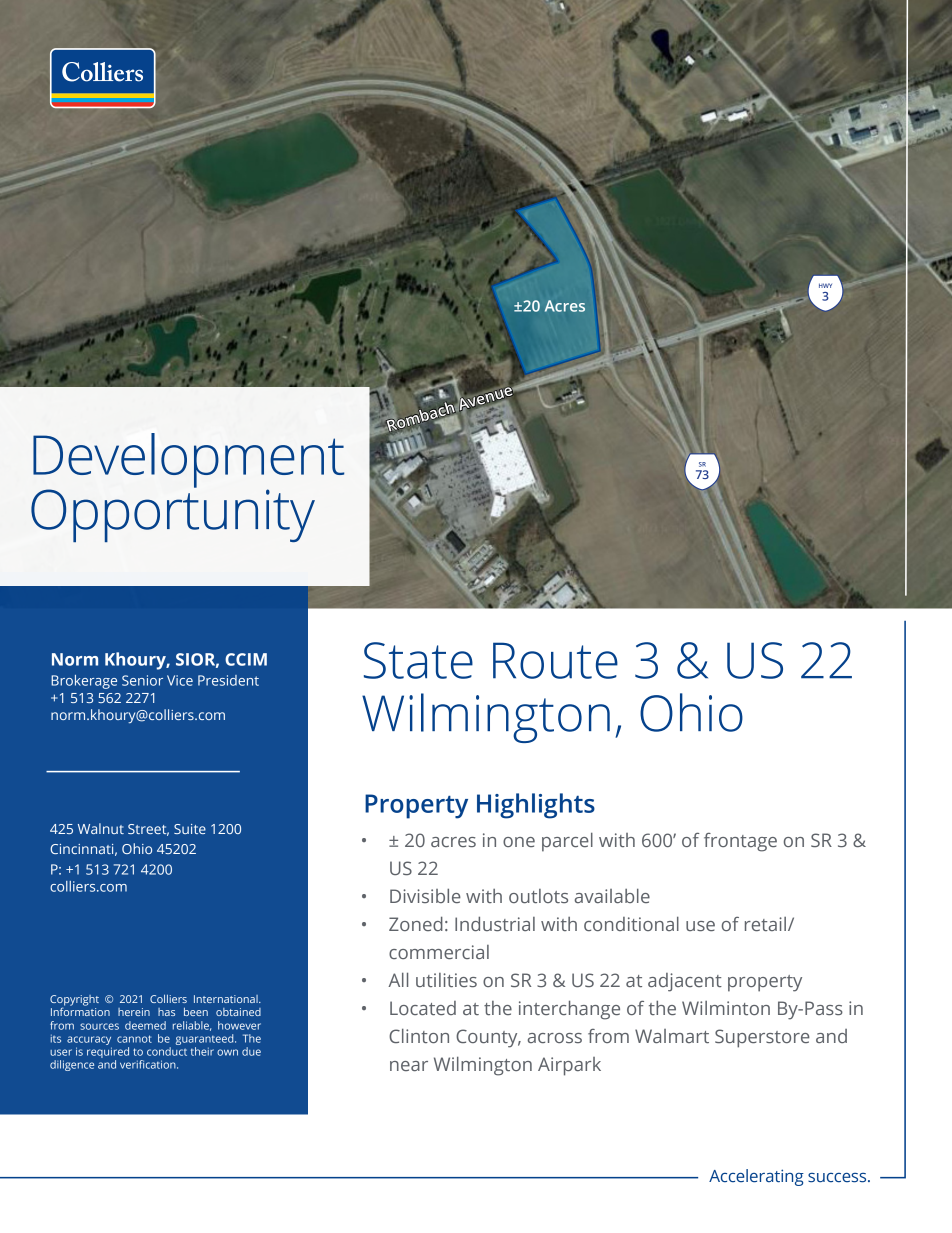 This screenshot has height=1233, width=952. I want to click on HWY, so click(825, 285).
